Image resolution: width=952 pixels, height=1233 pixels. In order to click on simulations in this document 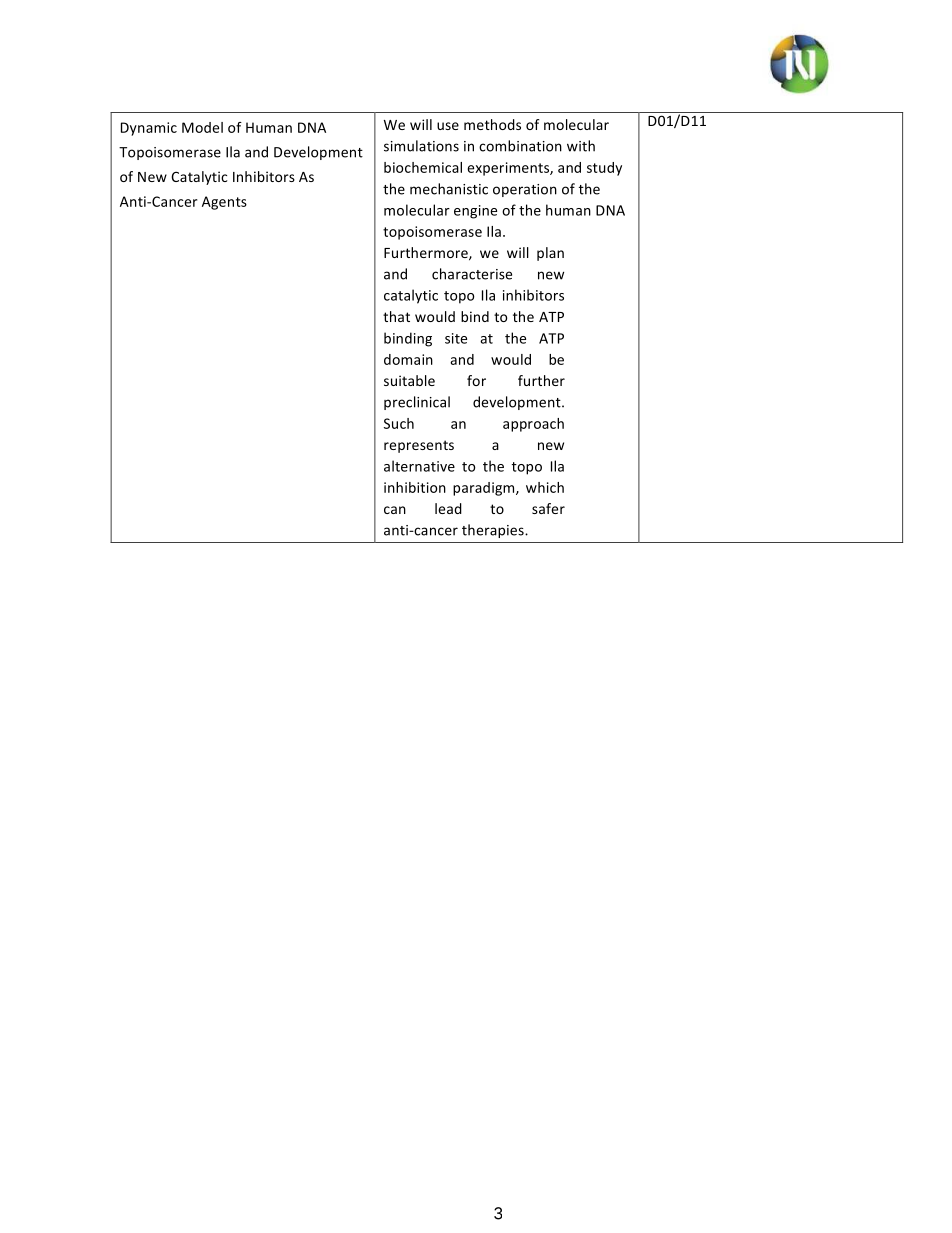, I will do `click(421, 146)`.
